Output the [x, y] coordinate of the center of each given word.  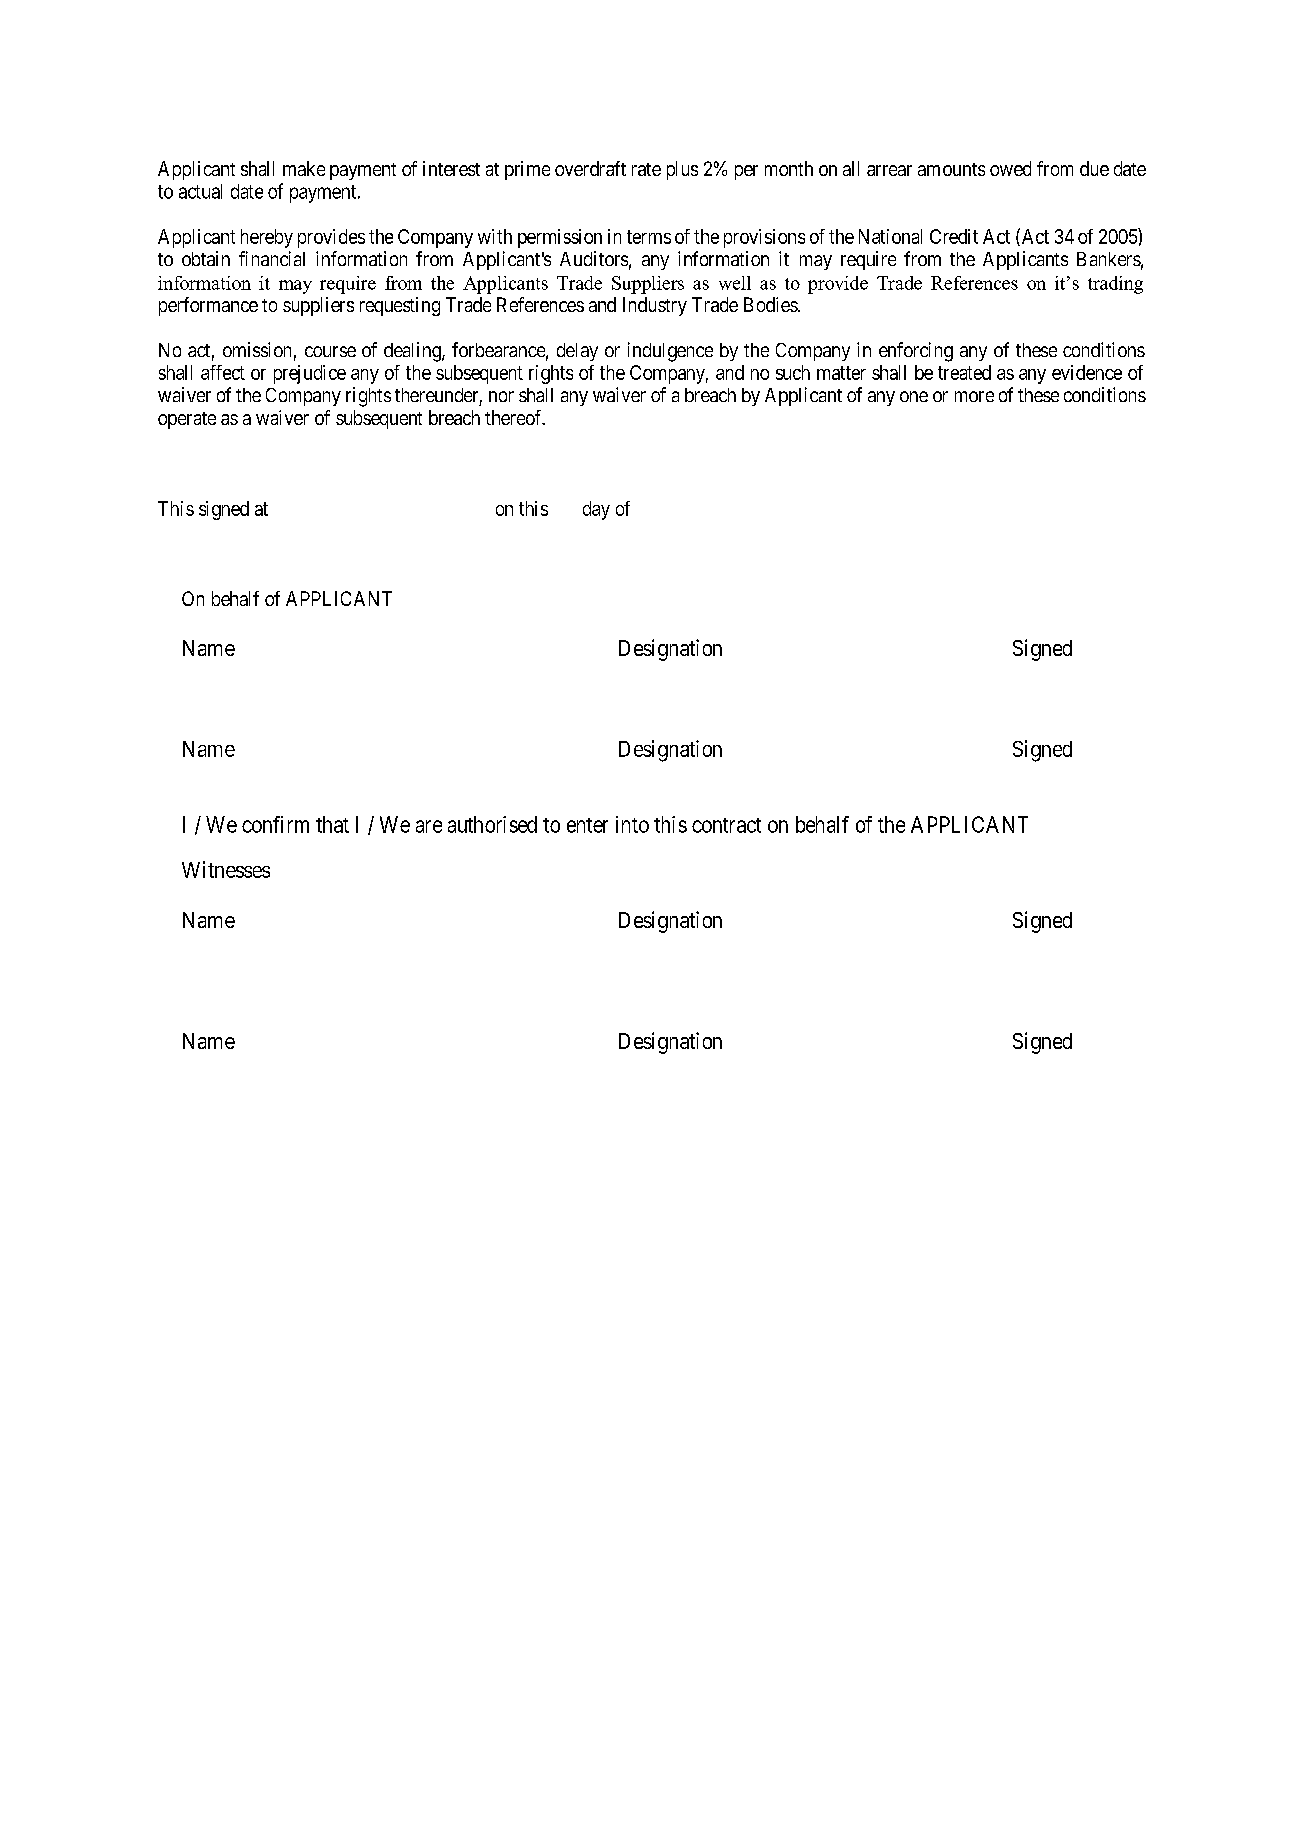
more [974, 396]
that [332, 824]
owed [1010, 168]
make [304, 168]
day [596, 510]
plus [682, 170]
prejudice [310, 374]
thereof [515, 417]
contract [726, 825]
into [632, 824]
